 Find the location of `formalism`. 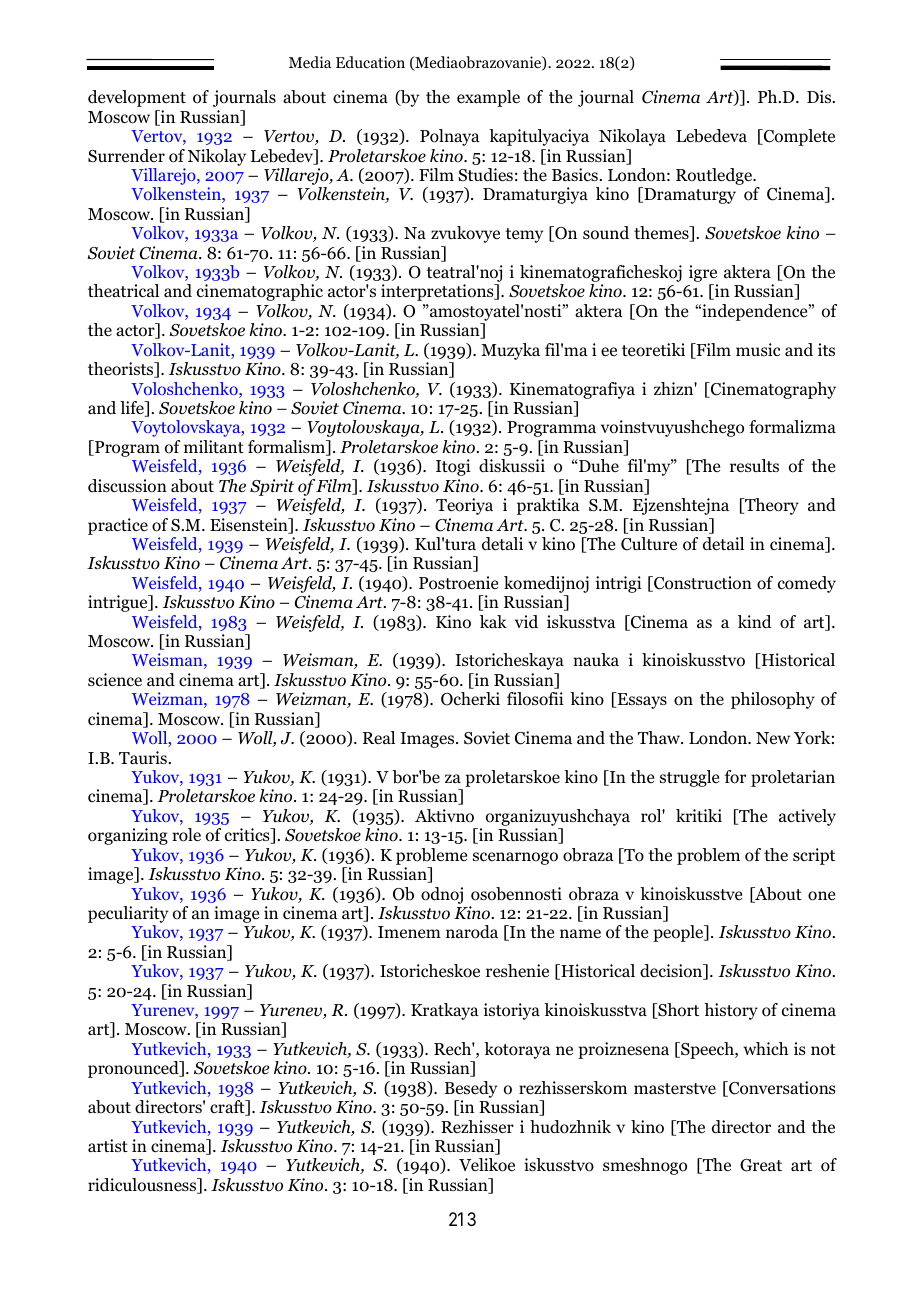

formalism is located at coordinates (288, 448).
